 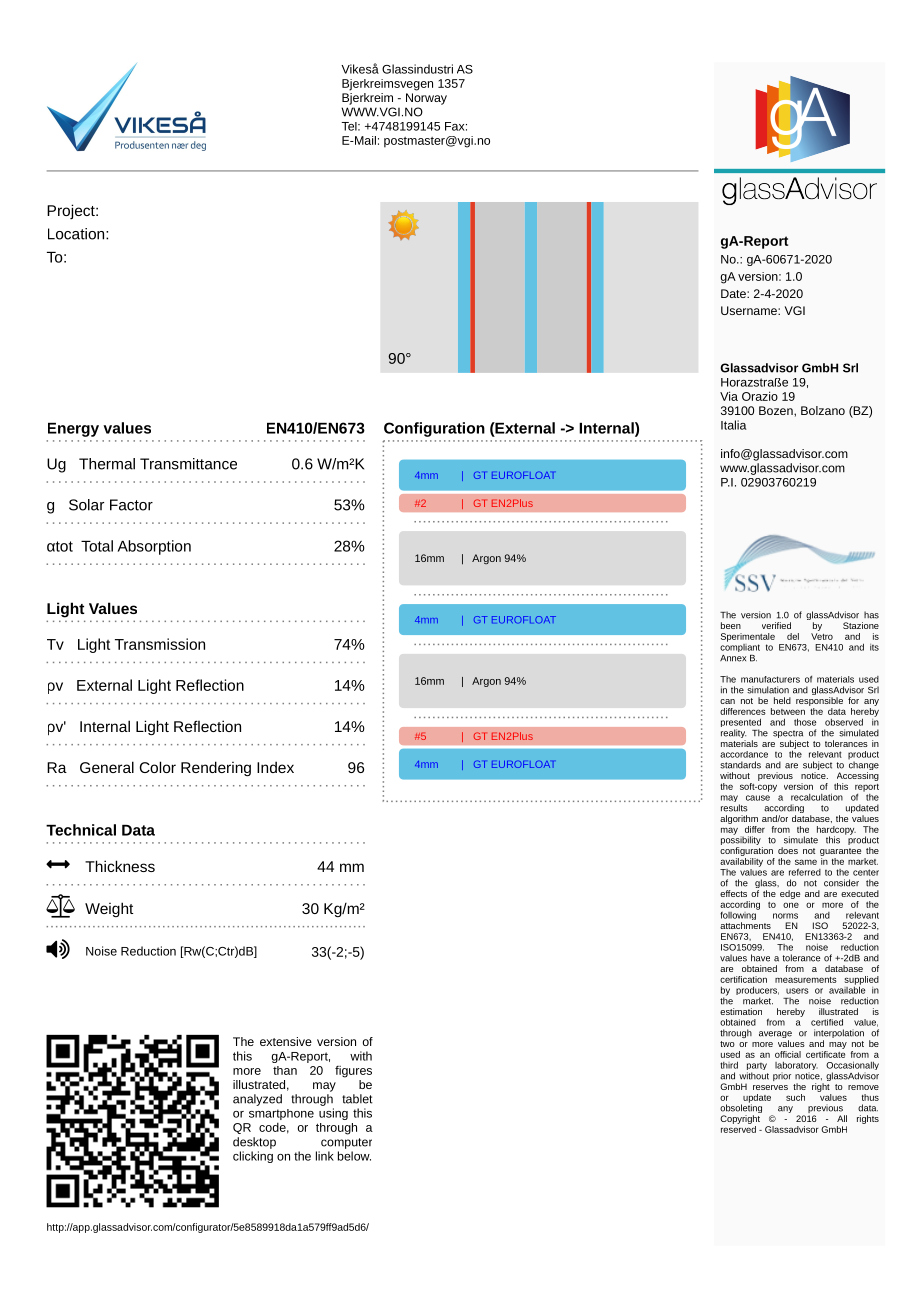 What do you see at coordinates (426, 99) in the image?
I see `Norway` at bounding box center [426, 99].
